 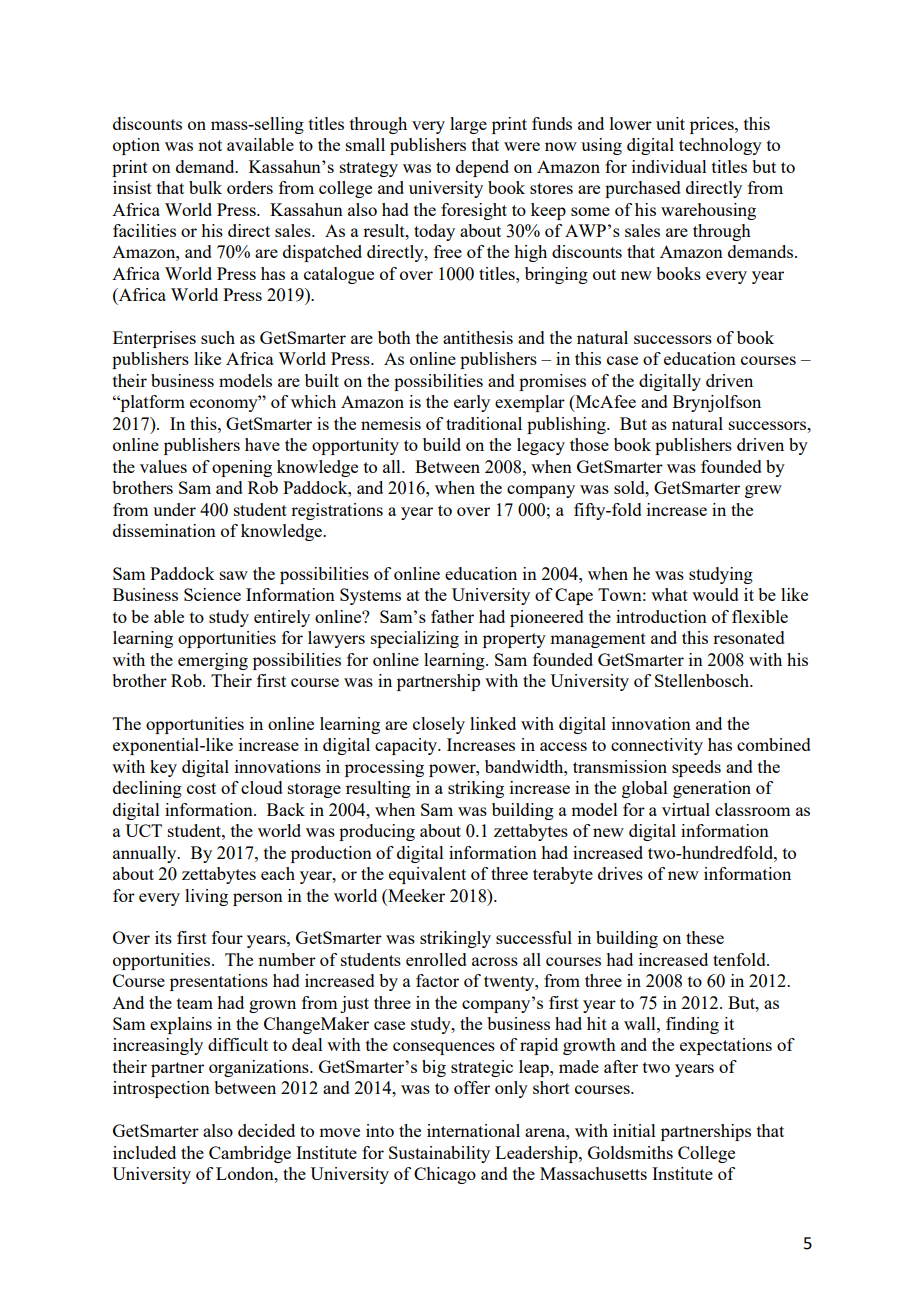 What do you see at coordinates (210, 145) in the document?
I see `not` at bounding box center [210, 145].
